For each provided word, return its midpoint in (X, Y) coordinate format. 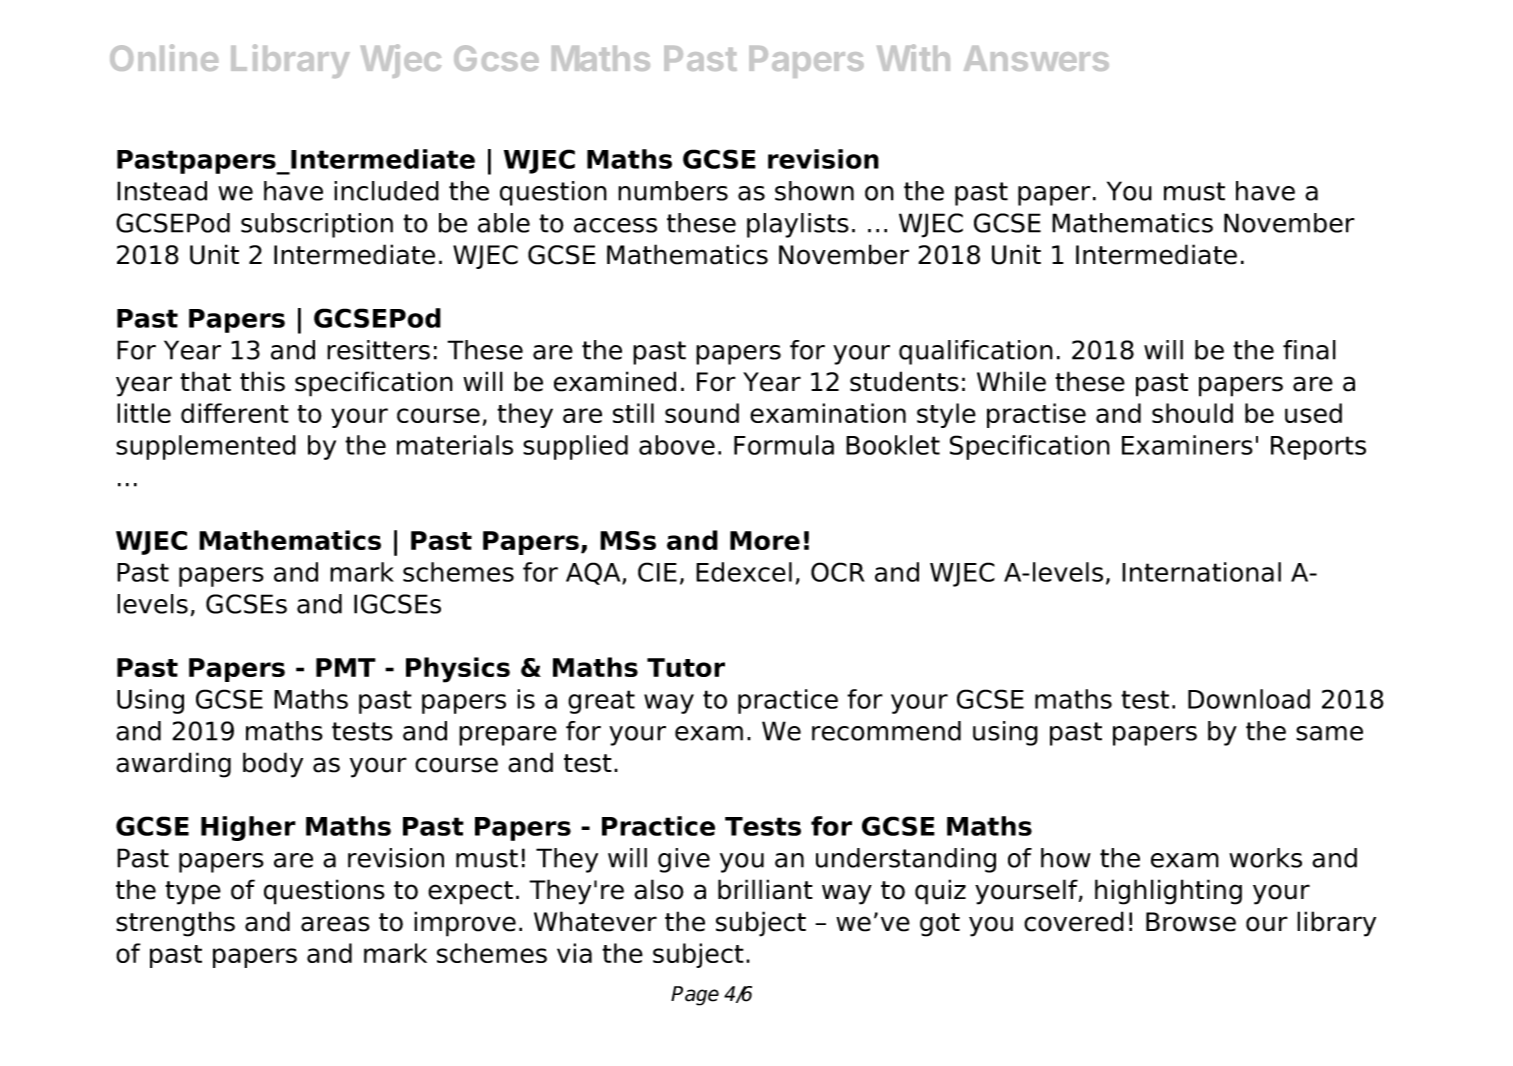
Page (695, 996)
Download (1249, 699)
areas (335, 924)
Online (164, 57)
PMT (346, 667)
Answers (1036, 58)
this (262, 381)
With (913, 57)
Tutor (686, 667)
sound (702, 413)
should (1192, 413)
